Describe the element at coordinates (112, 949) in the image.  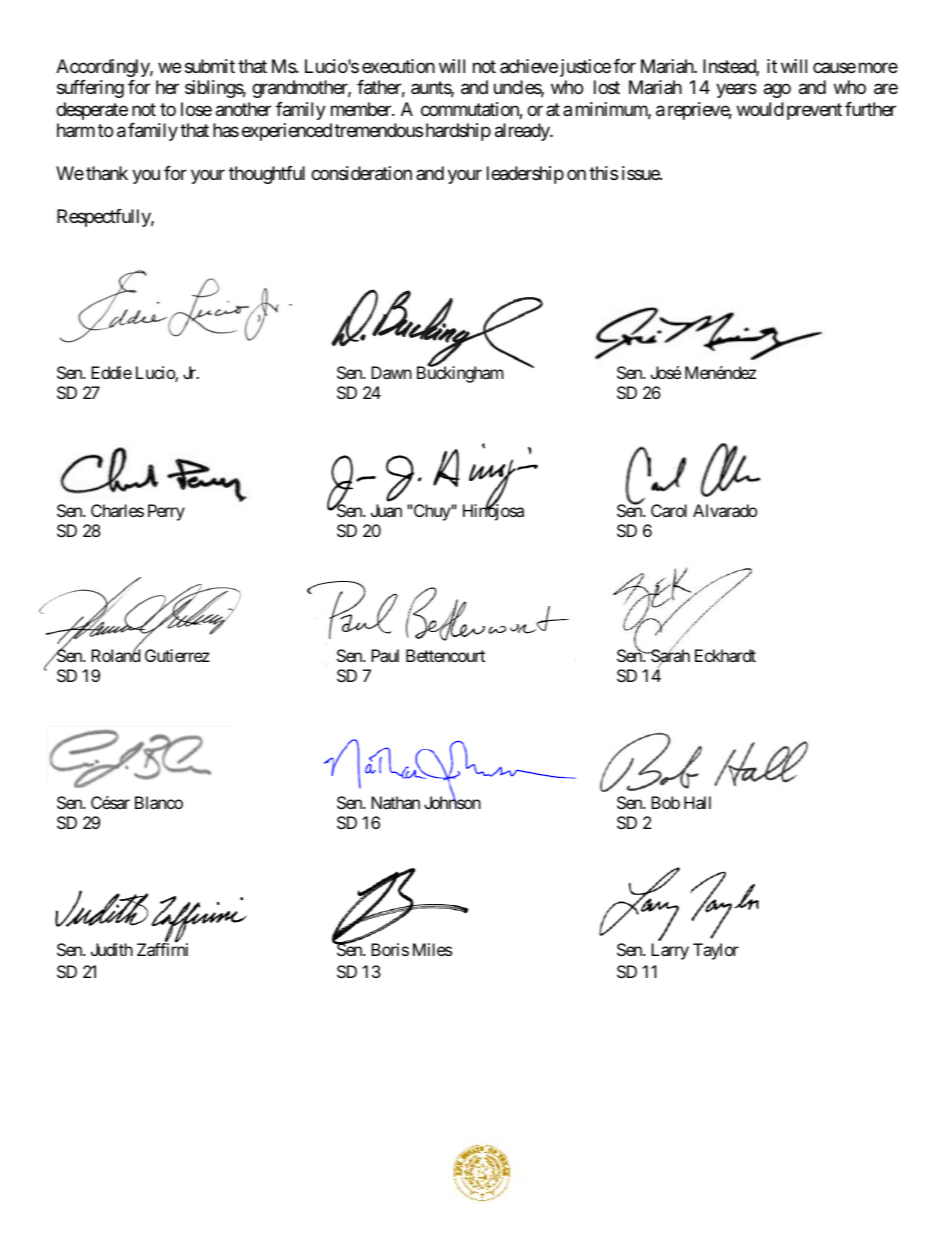
I see `Judith` at that location.
